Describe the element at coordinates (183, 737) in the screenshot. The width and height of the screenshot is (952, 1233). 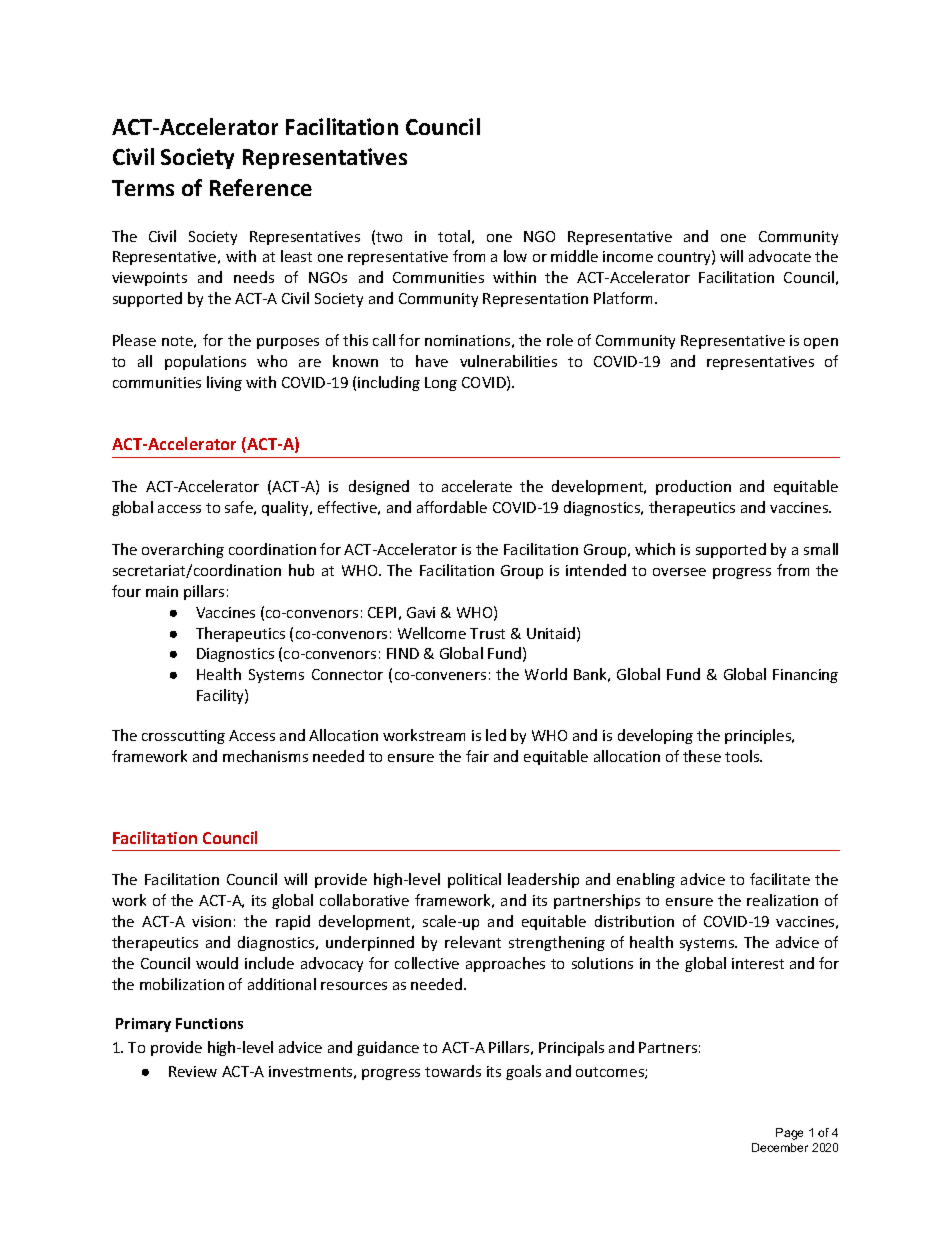
I see `crosscutting` at that location.
